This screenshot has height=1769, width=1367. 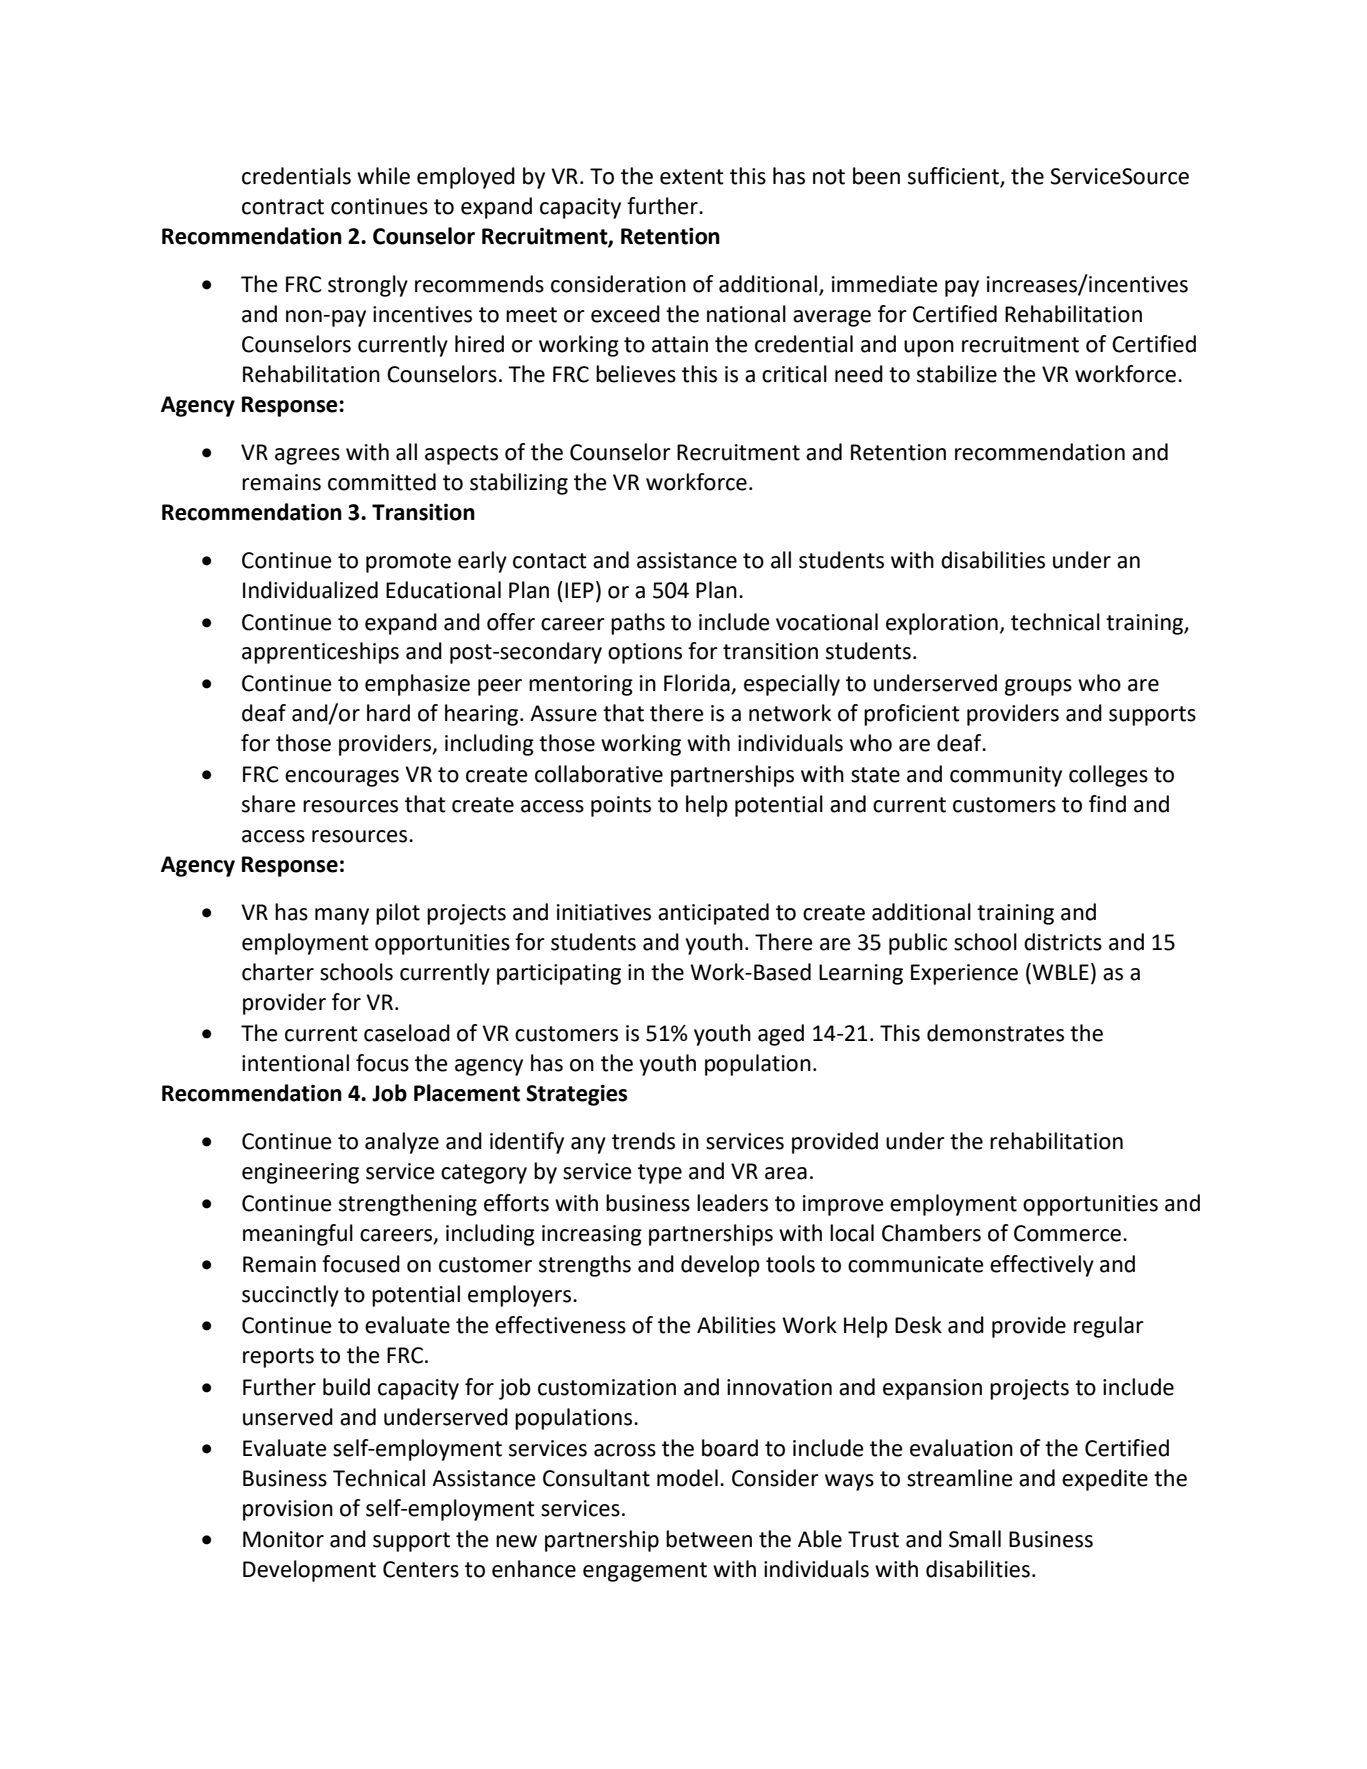 What do you see at coordinates (692, 177) in the screenshot?
I see `extent` at bounding box center [692, 177].
